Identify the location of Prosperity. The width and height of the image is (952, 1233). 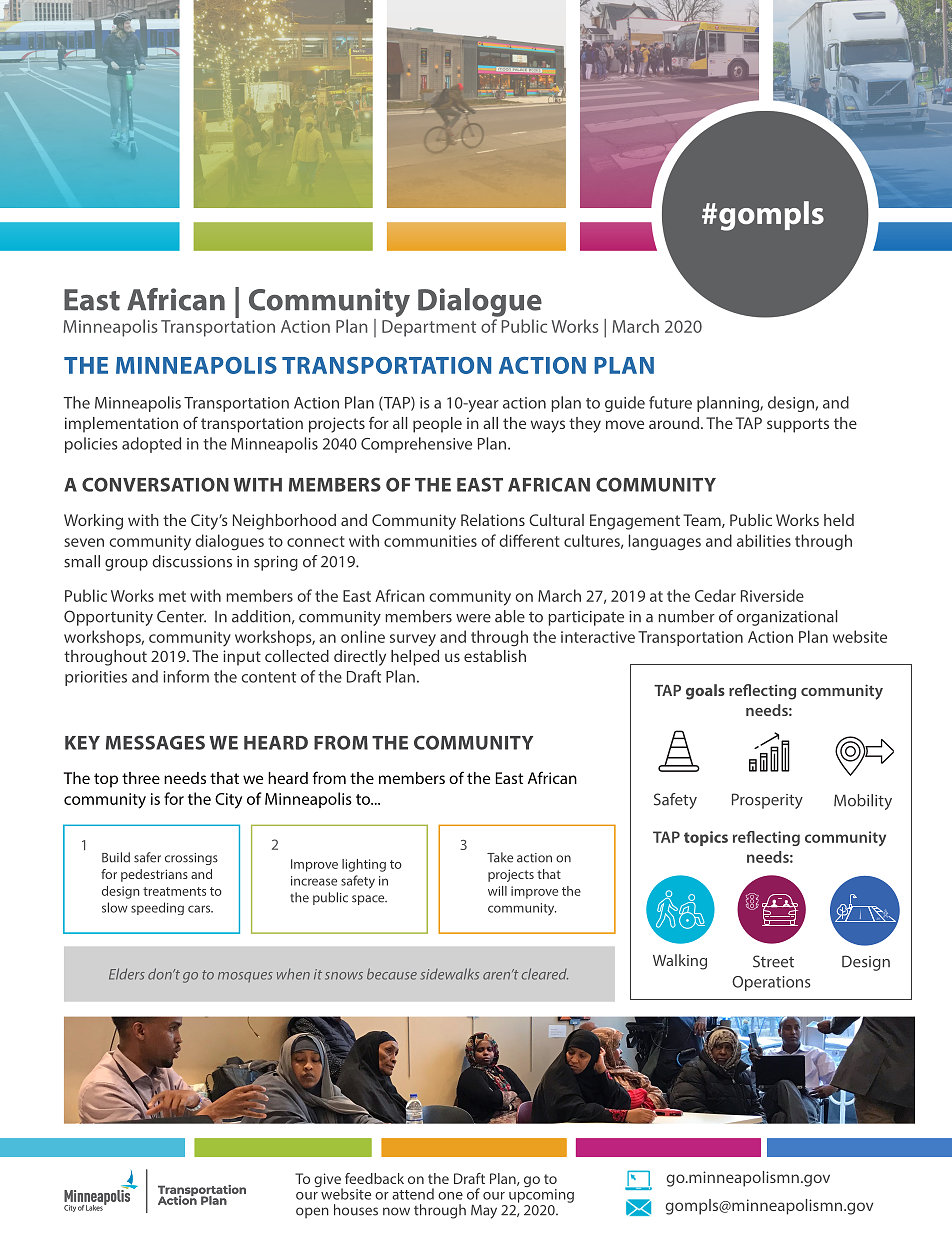
(767, 801).
